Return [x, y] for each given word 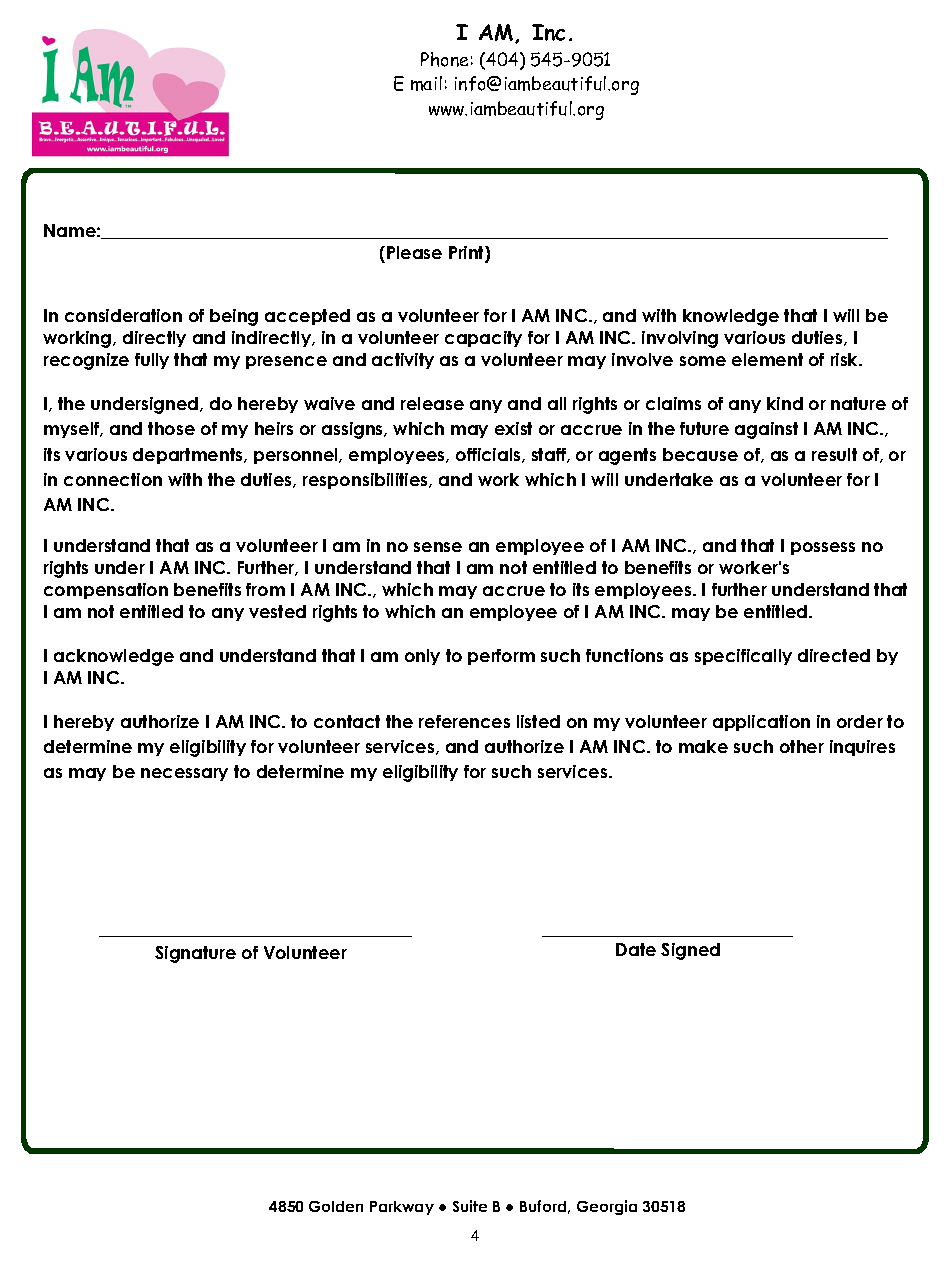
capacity [483, 339]
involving [680, 339]
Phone [444, 59]
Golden [336, 1206]
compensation [106, 591]
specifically [743, 657]
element [767, 359]
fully [152, 361]
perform [501, 657]
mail [426, 83]
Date [636, 949]
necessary [184, 774]
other [802, 746]
